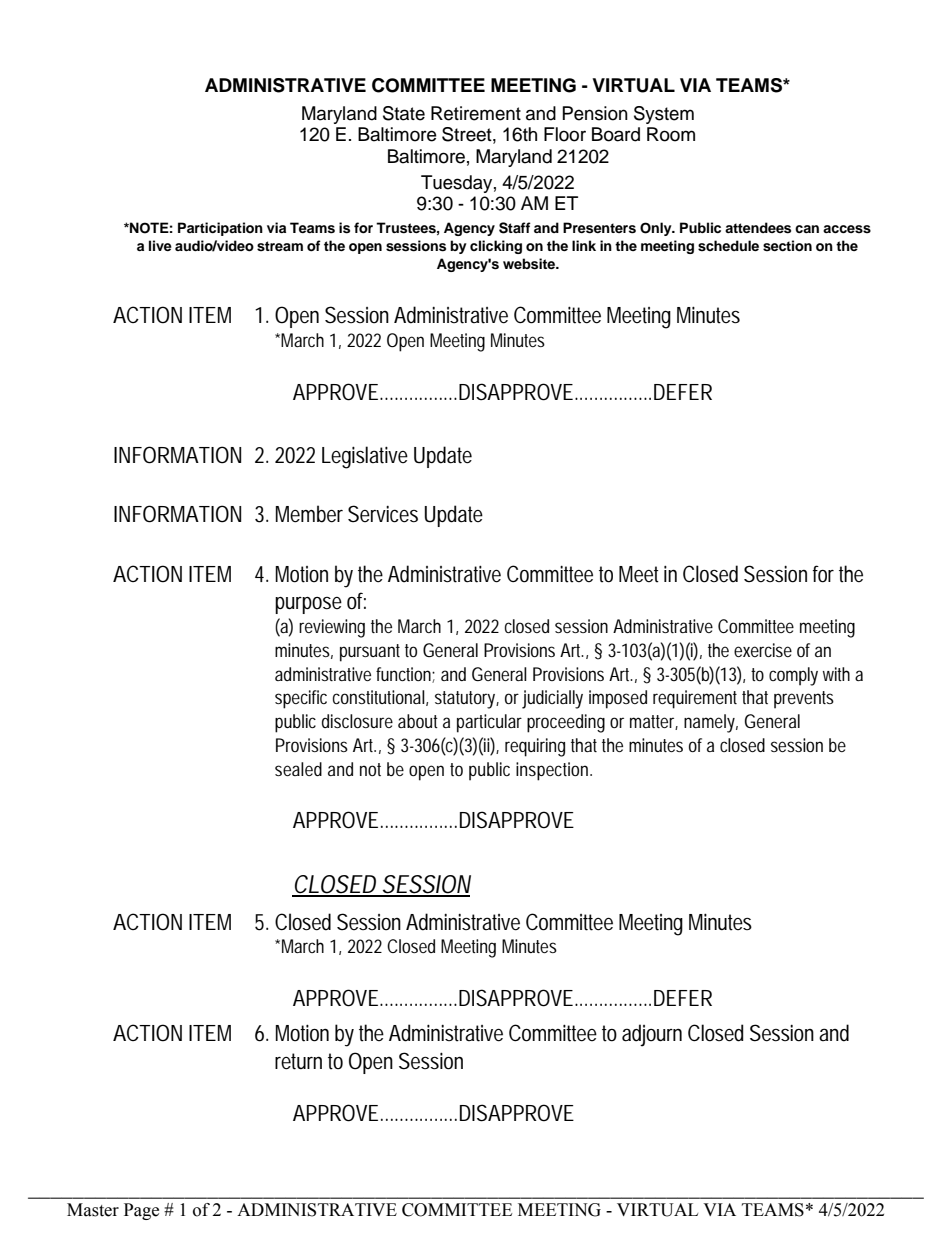 The height and width of the page is (1233, 952). Describe the element at coordinates (653, 722) in the page. I see `matter` at that location.
